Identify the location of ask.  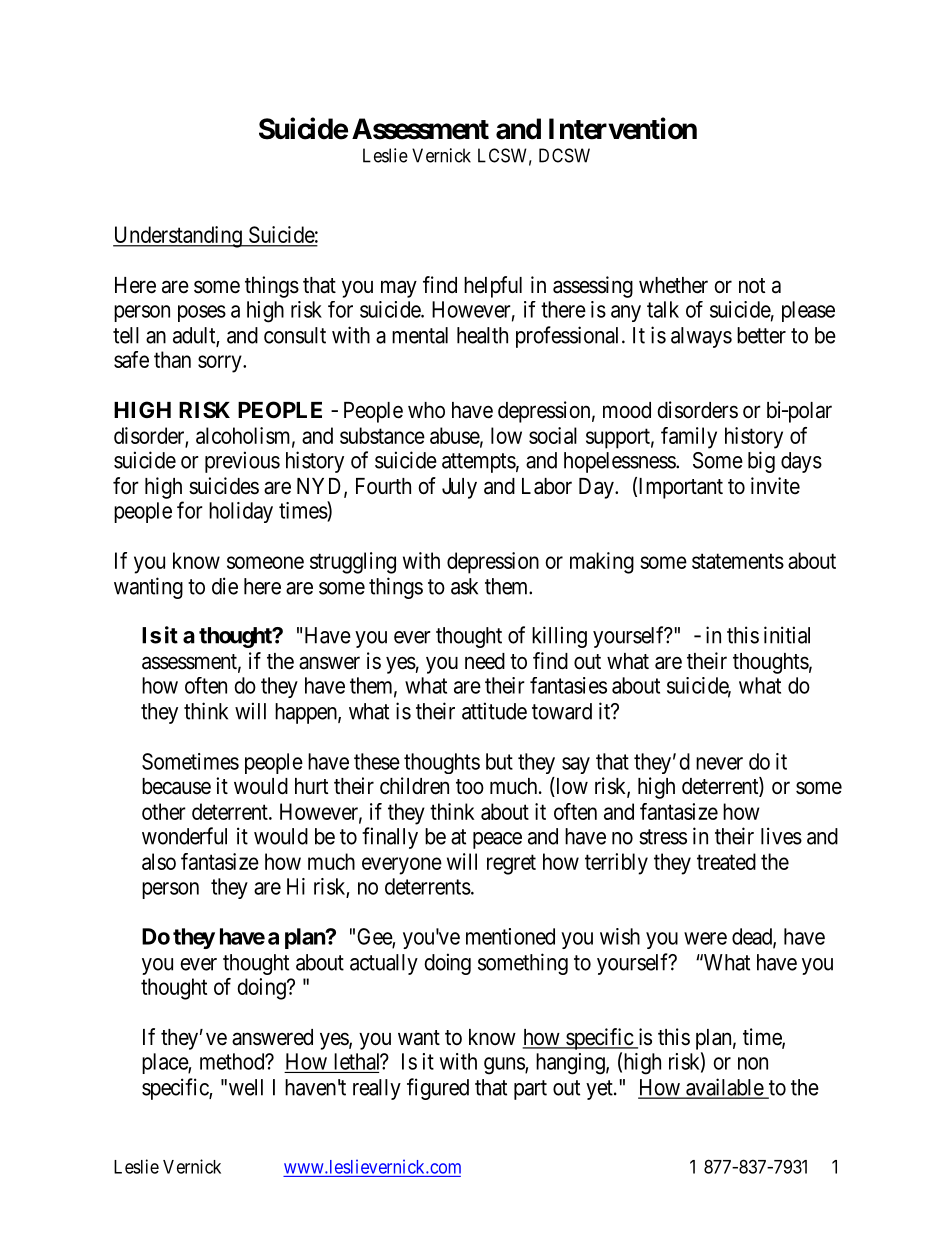
(464, 586).
